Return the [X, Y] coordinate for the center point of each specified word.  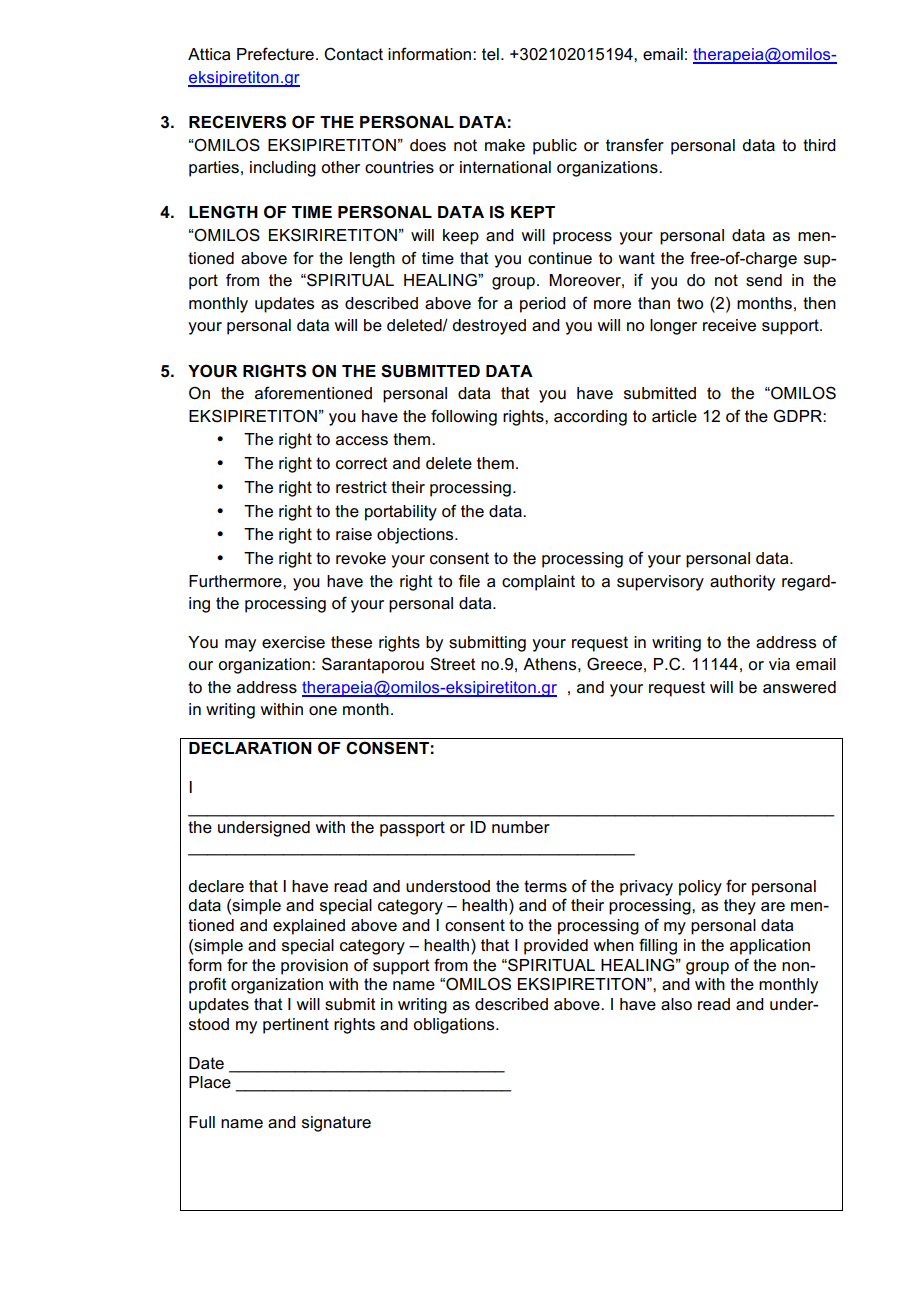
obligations [455, 1026]
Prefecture [275, 54]
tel [490, 54]
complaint [538, 583]
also [676, 1004]
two [690, 303]
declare [216, 886]
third [819, 145]
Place [210, 1082]
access [362, 441]
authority [742, 583]
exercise [293, 642]
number [521, 827]
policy [700, 888]
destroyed [489, 327]
